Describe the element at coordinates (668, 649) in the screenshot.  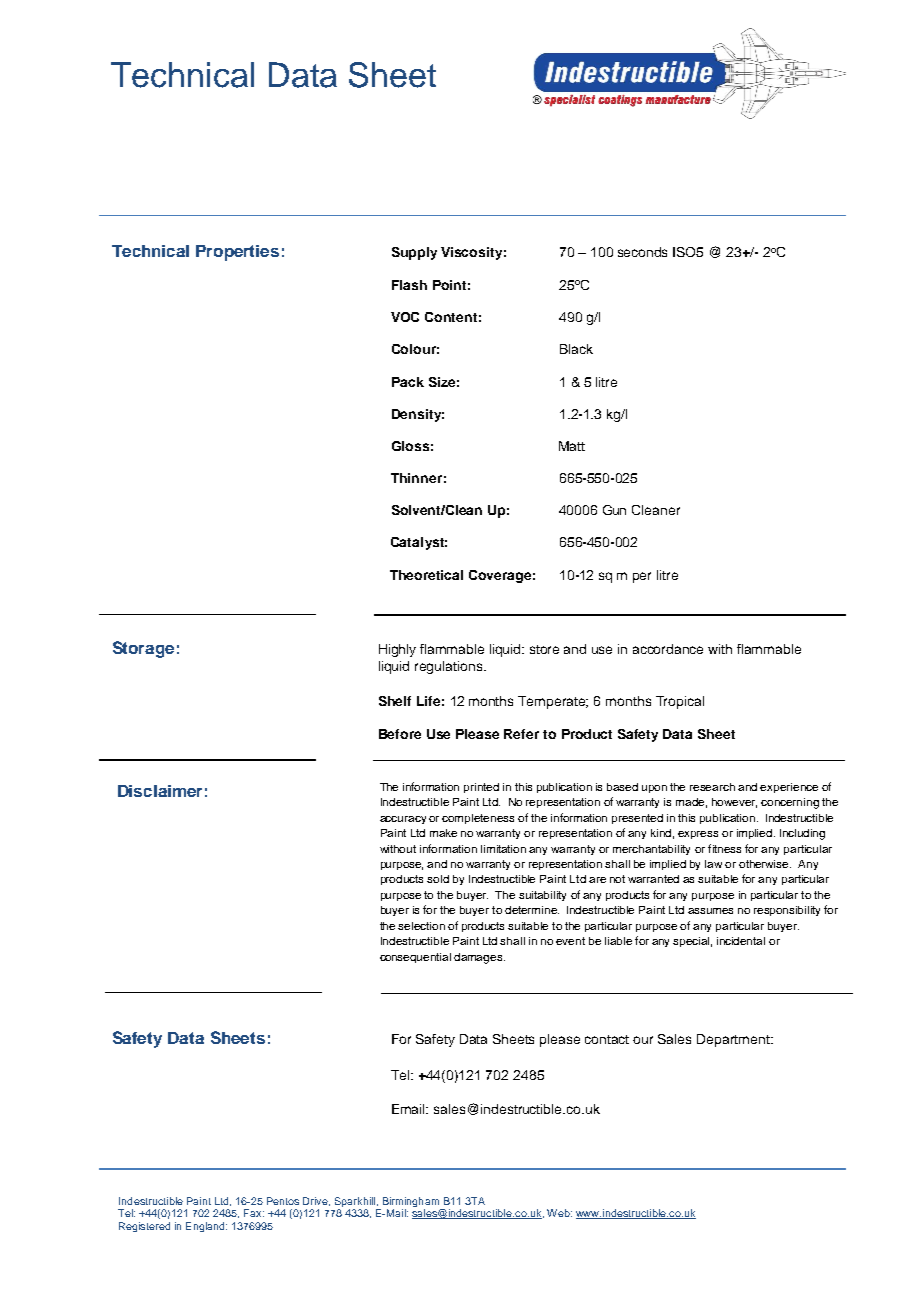
I see `accordance` at that location.
